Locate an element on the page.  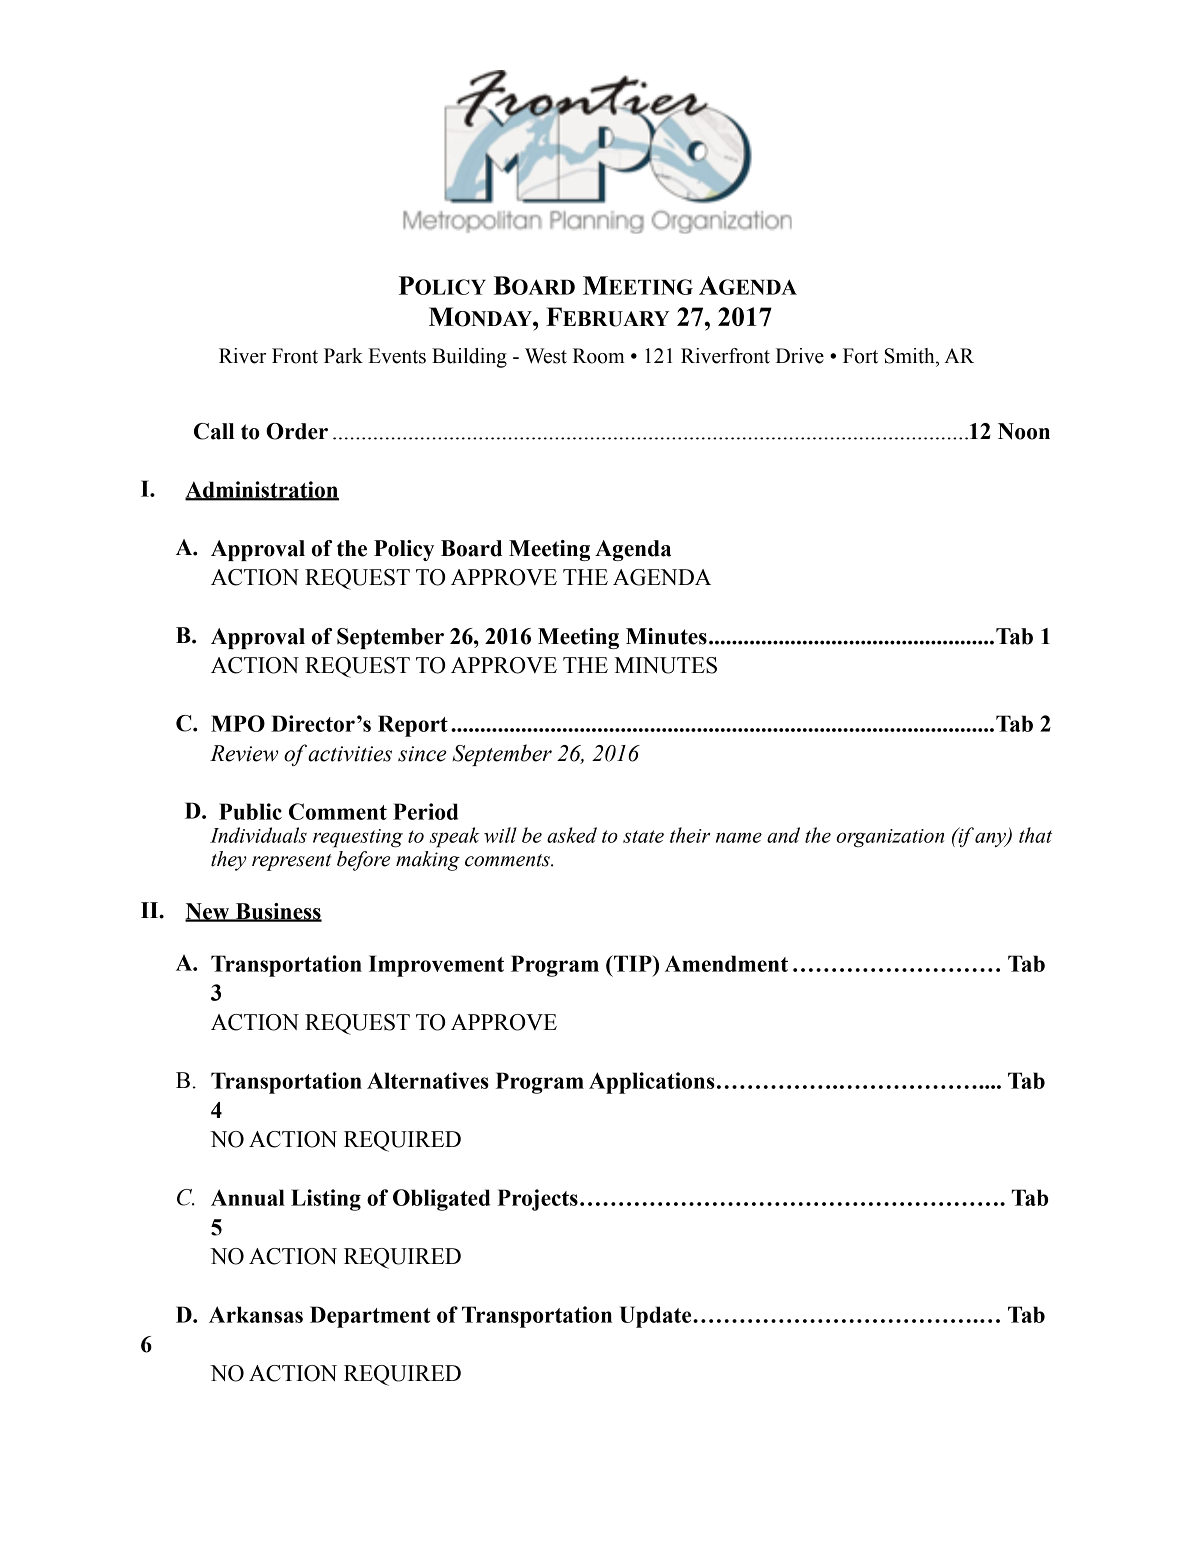
Projects is located at coordinates (537, 1200).
